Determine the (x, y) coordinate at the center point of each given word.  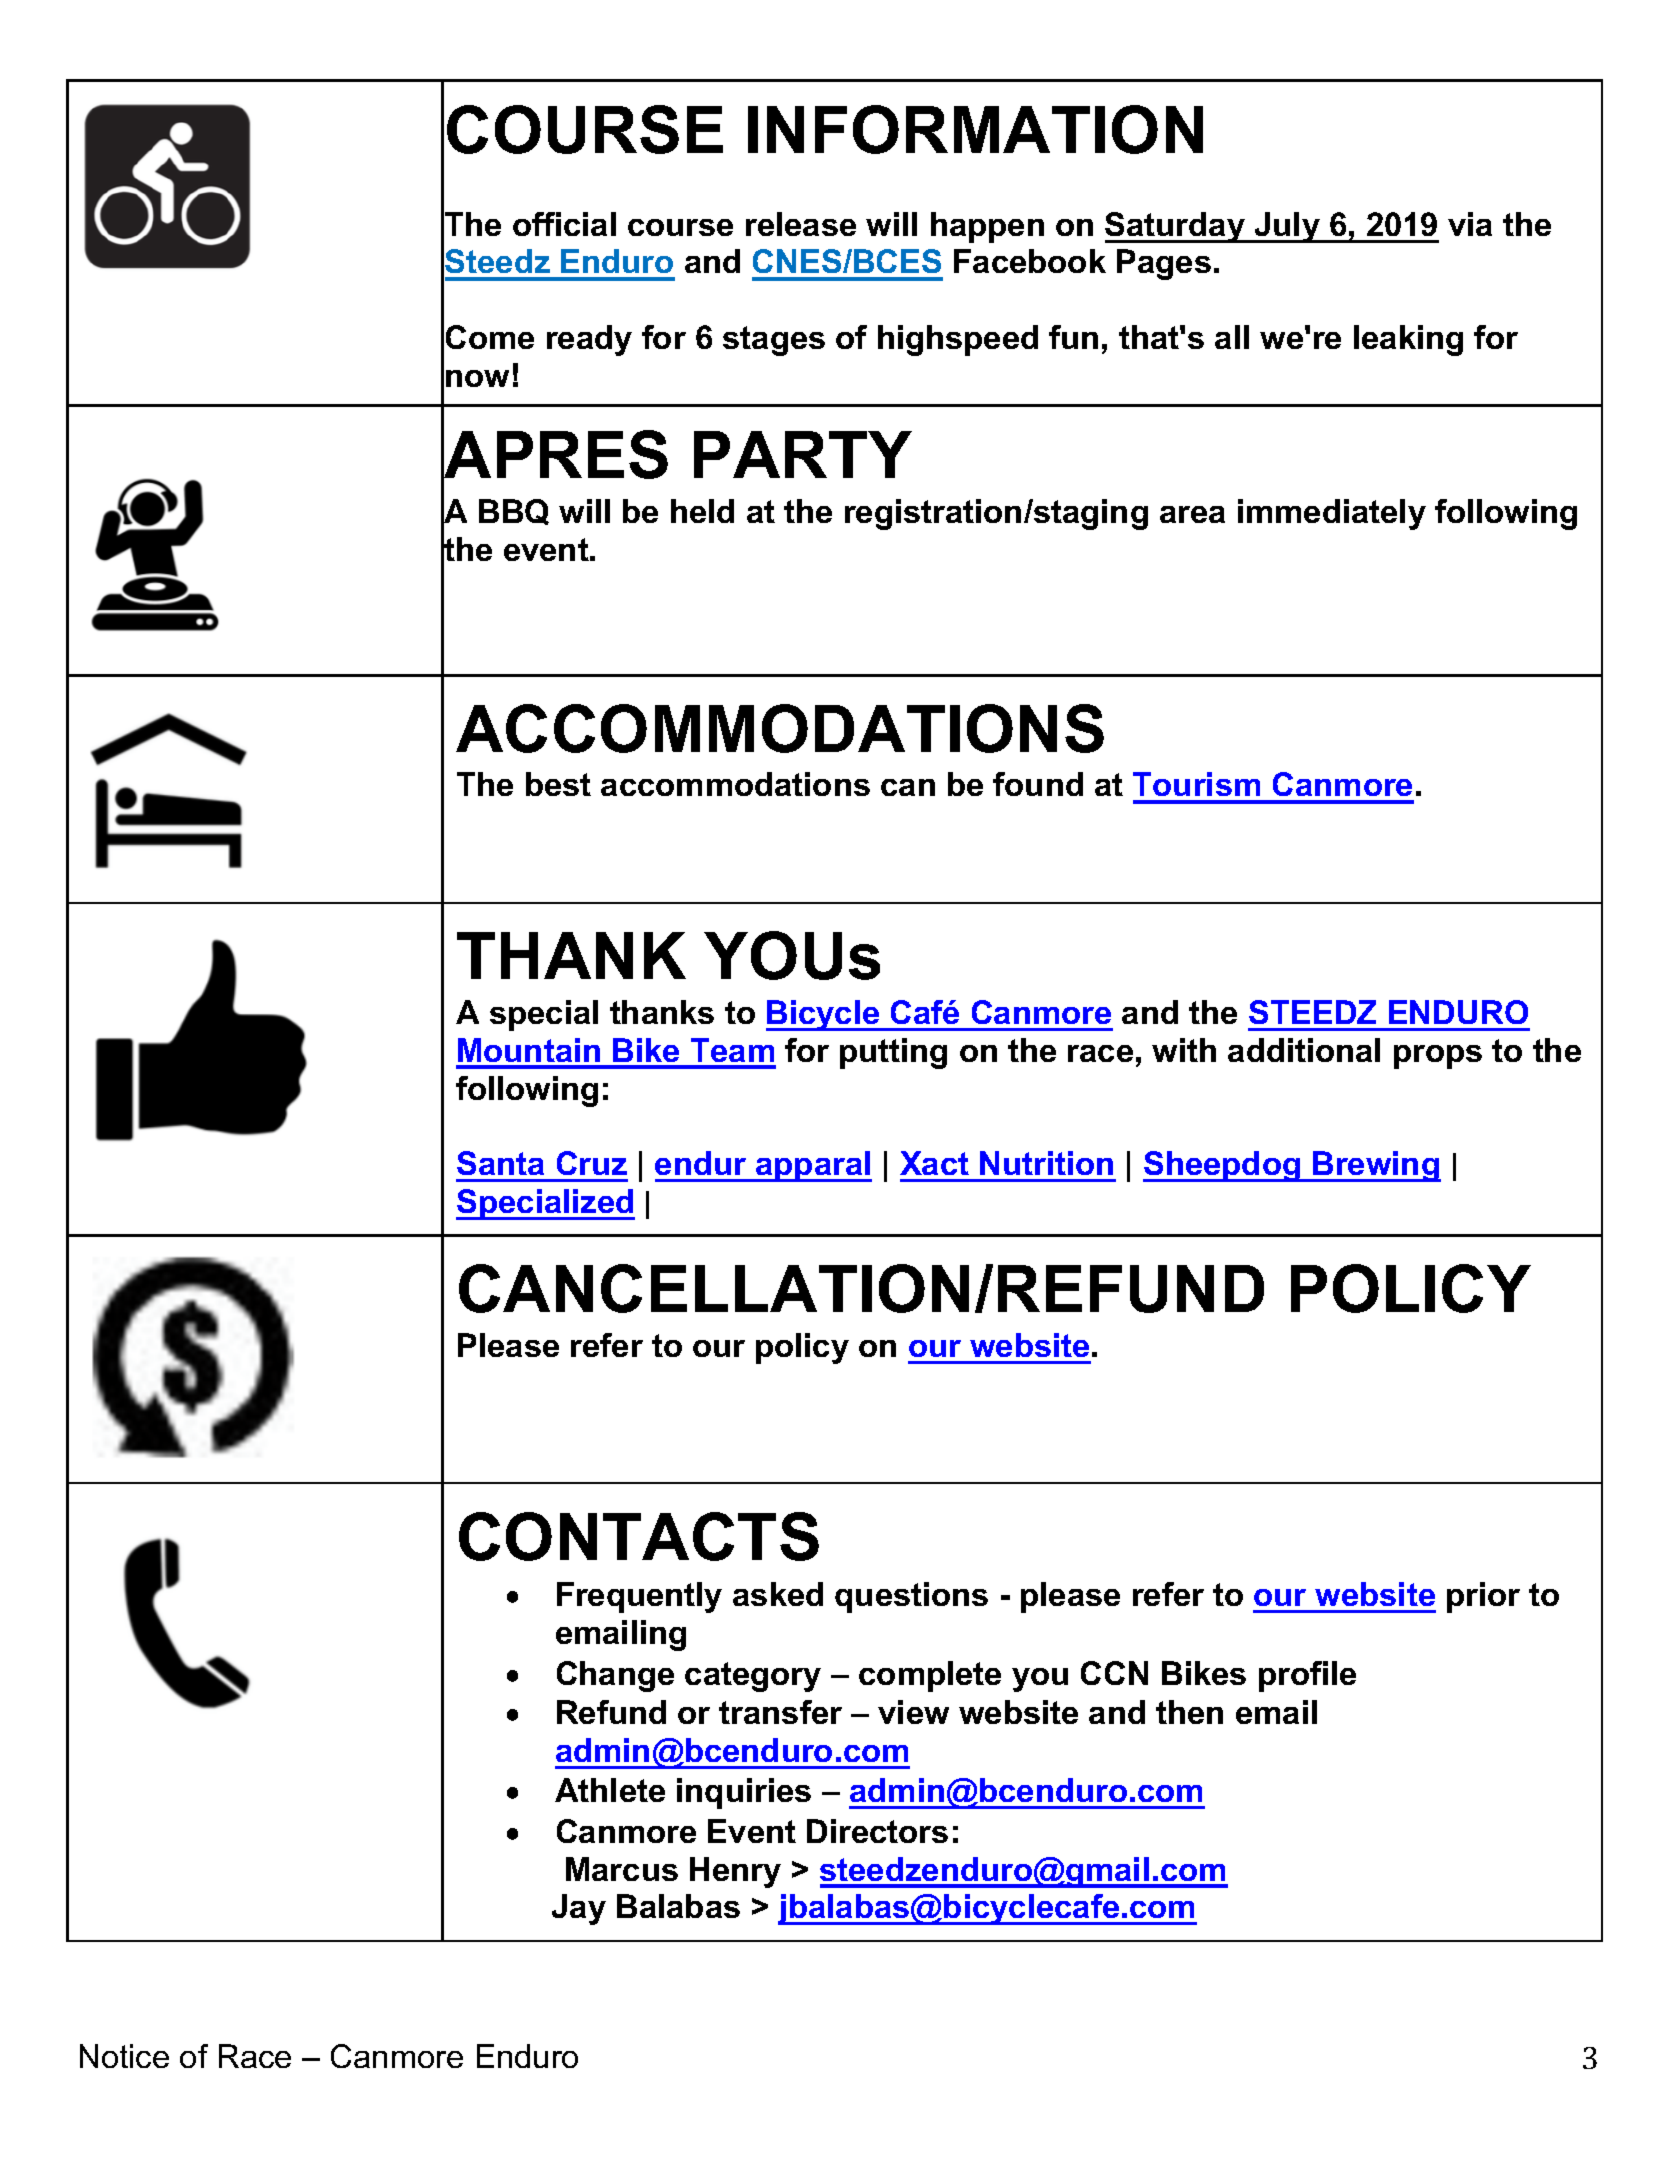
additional (1304, 1050)
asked (778, 1594)
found (1038, 784)
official (564, 224)
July (1287, 227)
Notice (124, 2056)
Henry (735, 1872)
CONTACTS (639, 1536)
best (558, 784)
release (801, 224)
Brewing (1376, 1166)
